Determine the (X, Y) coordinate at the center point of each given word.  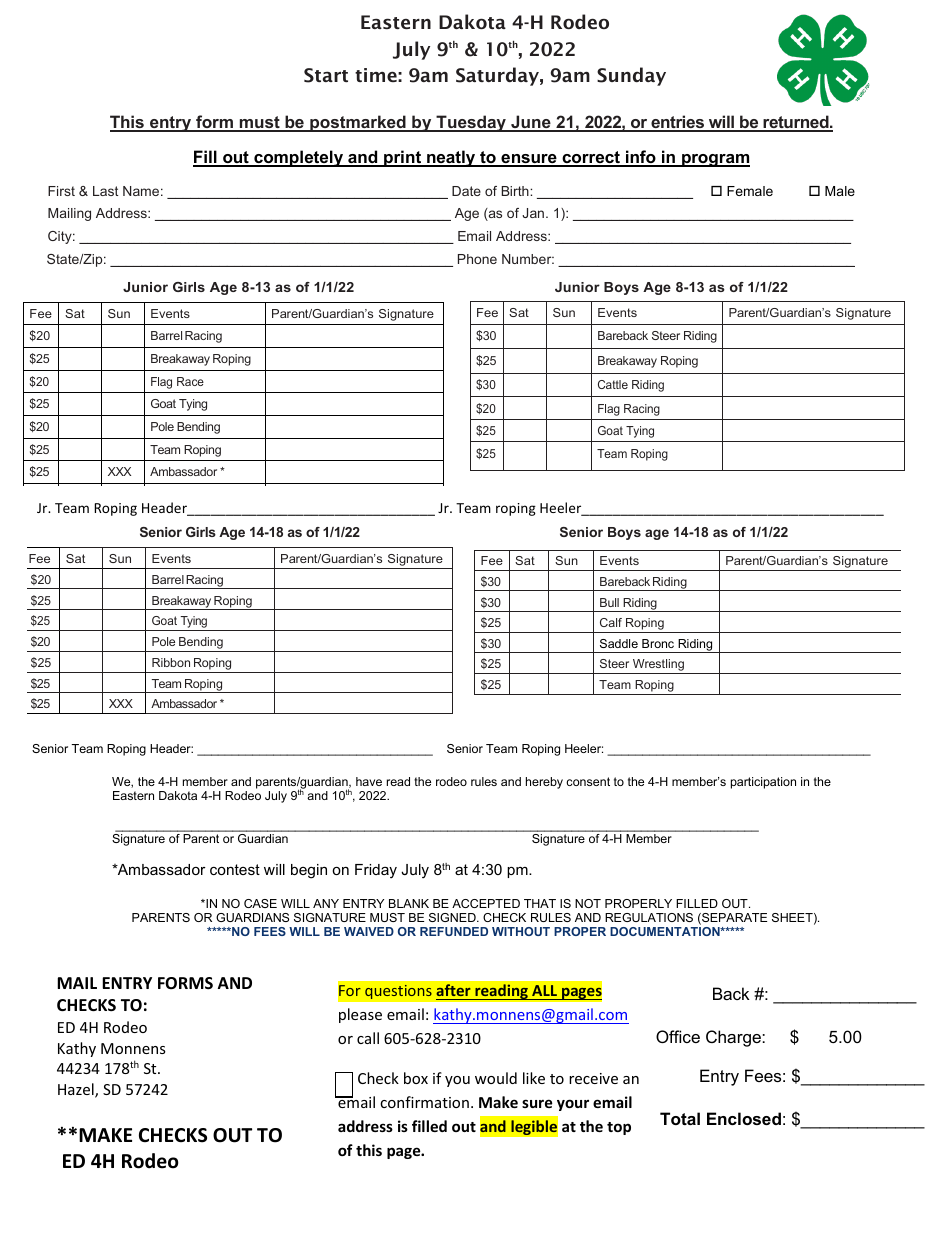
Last (105, 191)
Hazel (77, 1090)
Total (680, 1118)
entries (678, 123)
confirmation (424, 1102)
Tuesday (471, 123)
